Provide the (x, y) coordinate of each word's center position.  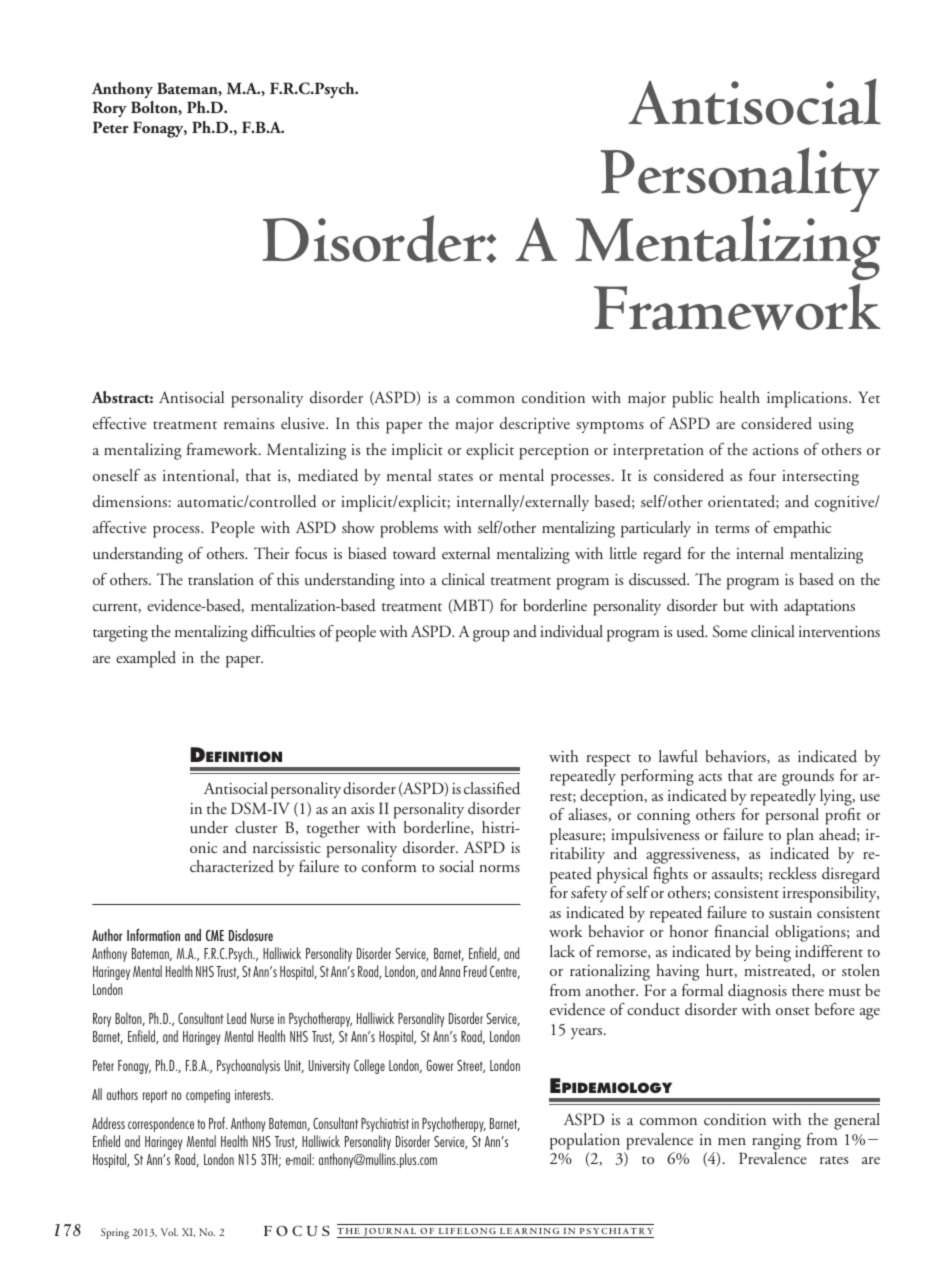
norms (499, 868)
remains (249, 423)
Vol (169, 1232)
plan (800, 836)
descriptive (535, 425)
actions (775, 449)
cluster (256, 827)
